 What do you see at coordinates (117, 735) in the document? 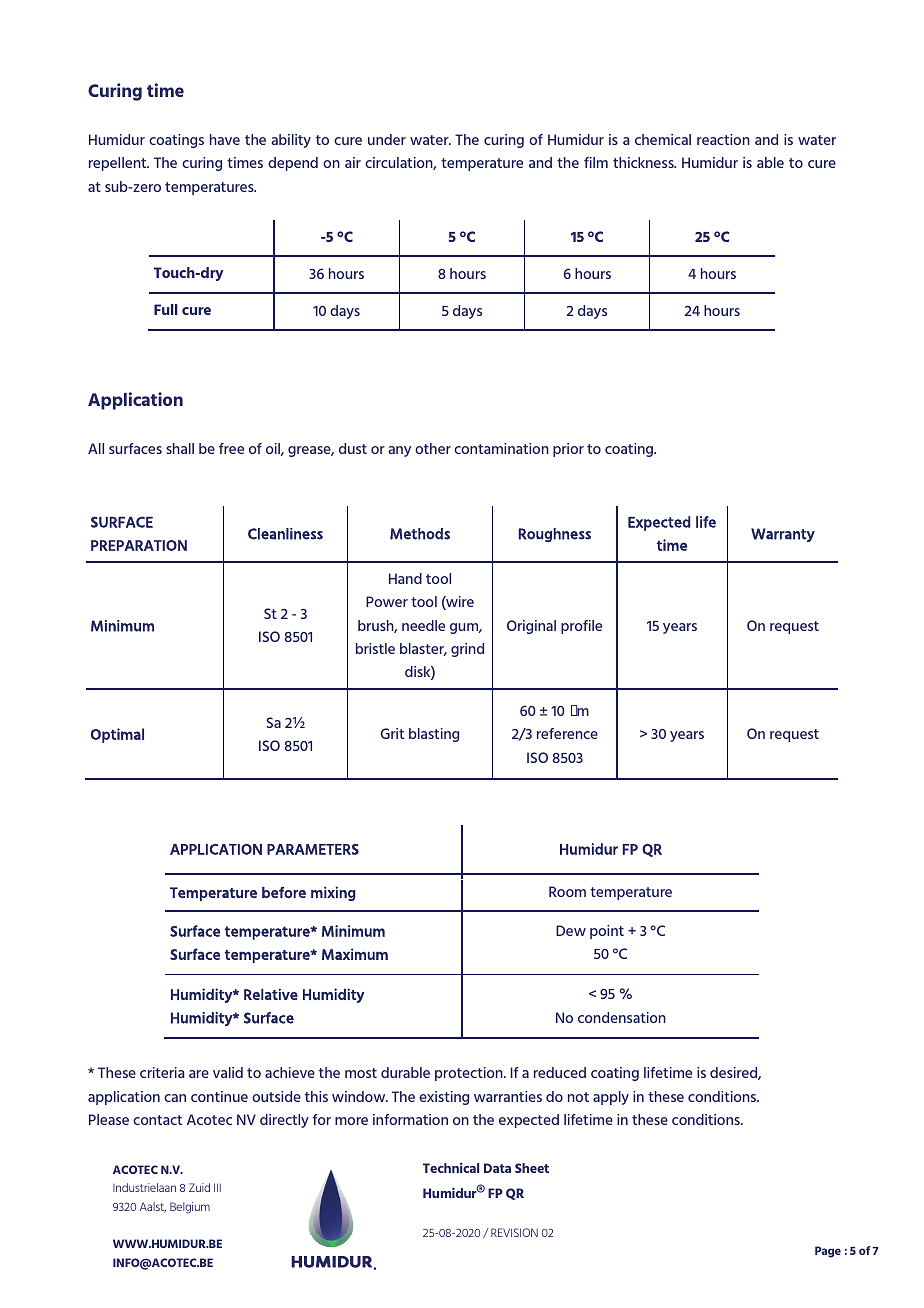
I see `Optimal` at bounding box center [117, 735].
